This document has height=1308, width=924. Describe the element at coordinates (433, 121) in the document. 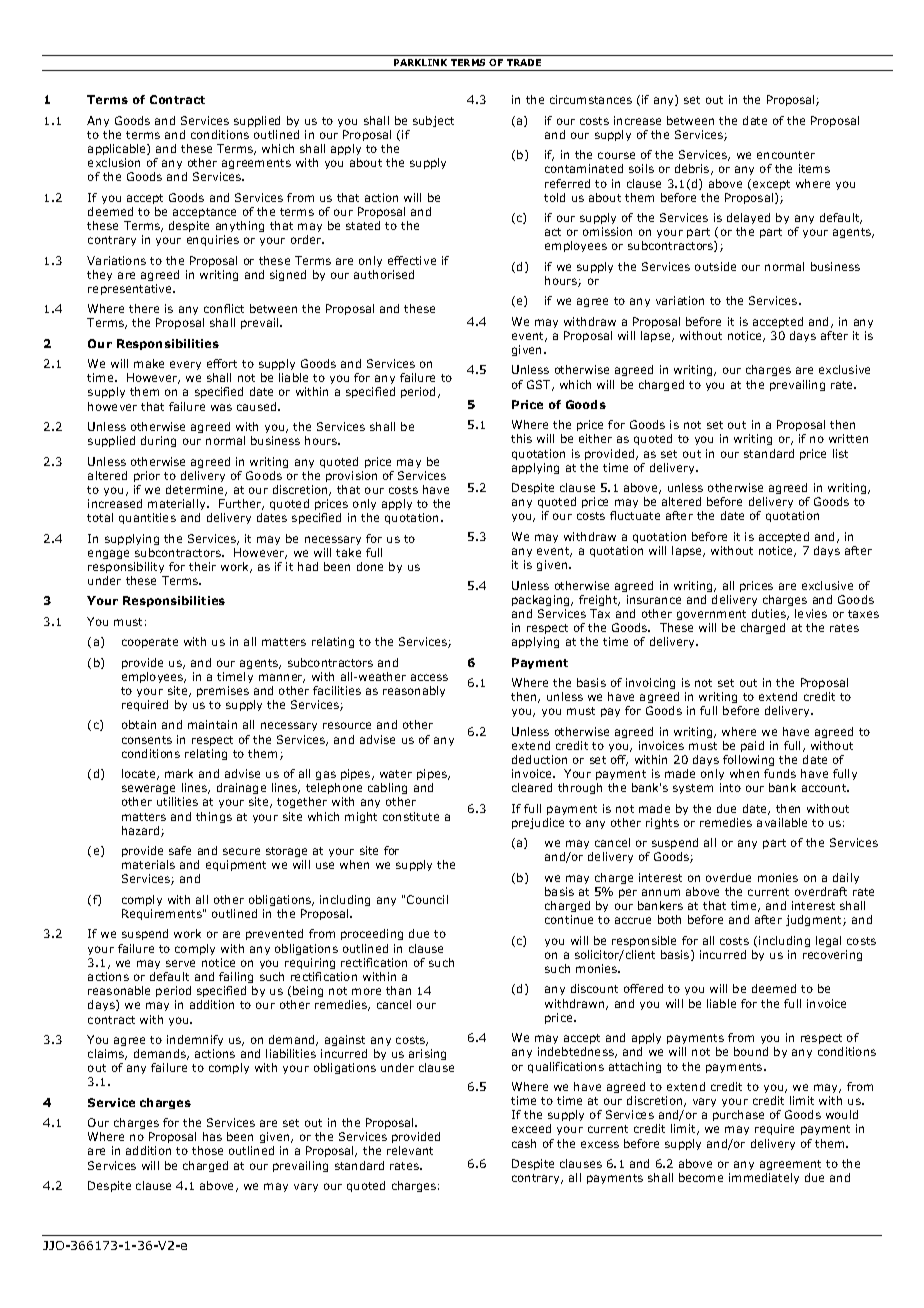

I see `subject` at that location.
